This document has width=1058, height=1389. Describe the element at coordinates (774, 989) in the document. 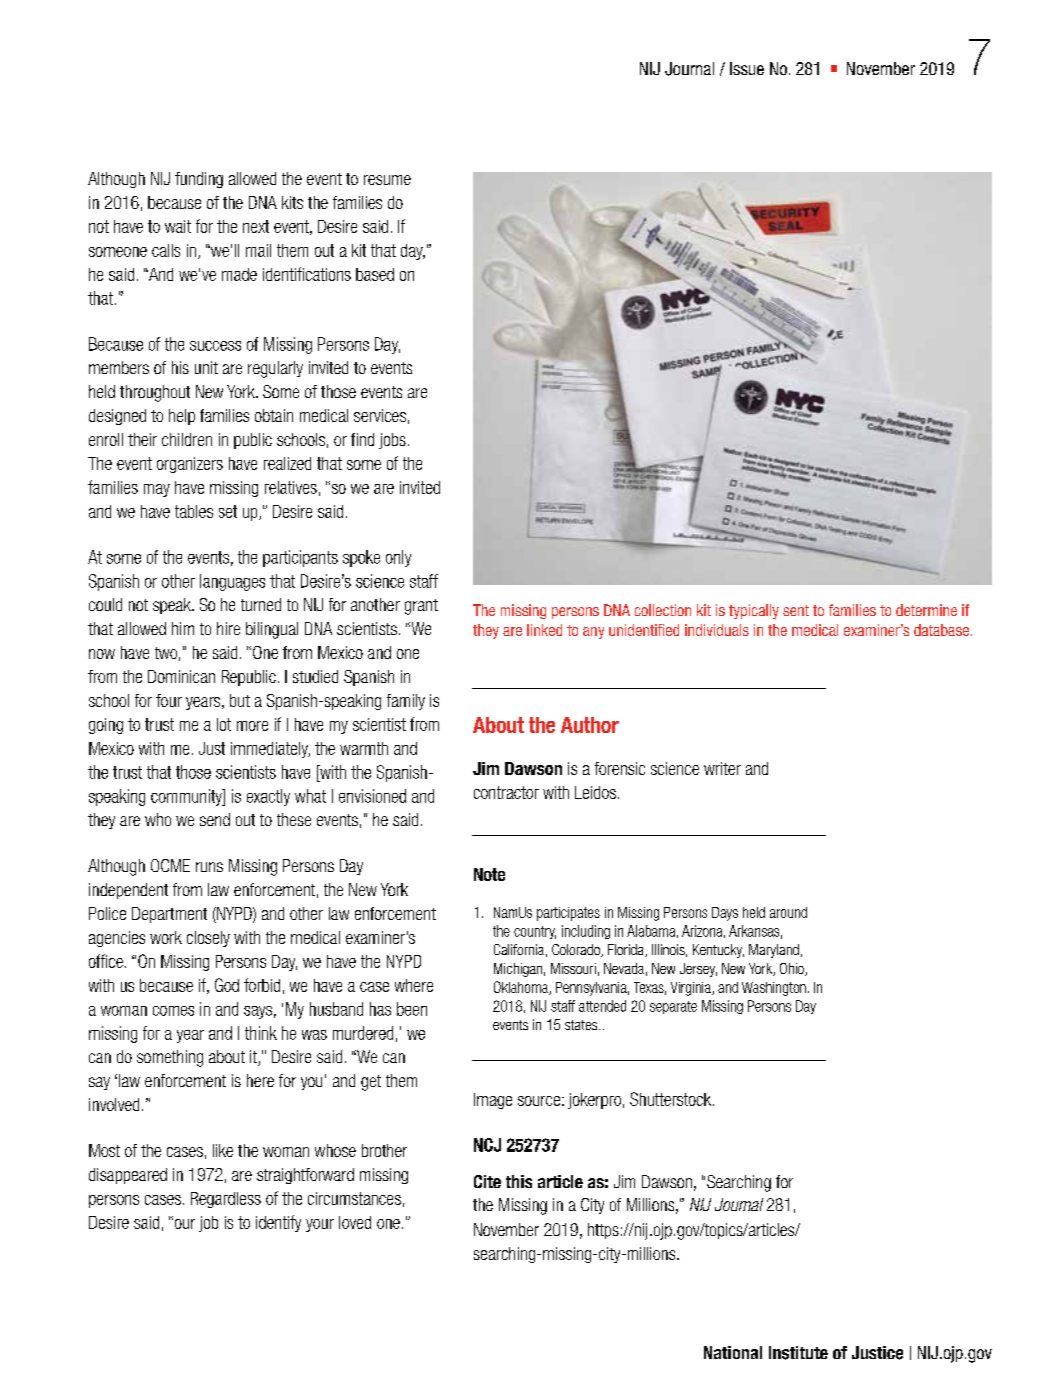

I see `Washington` at that location.
